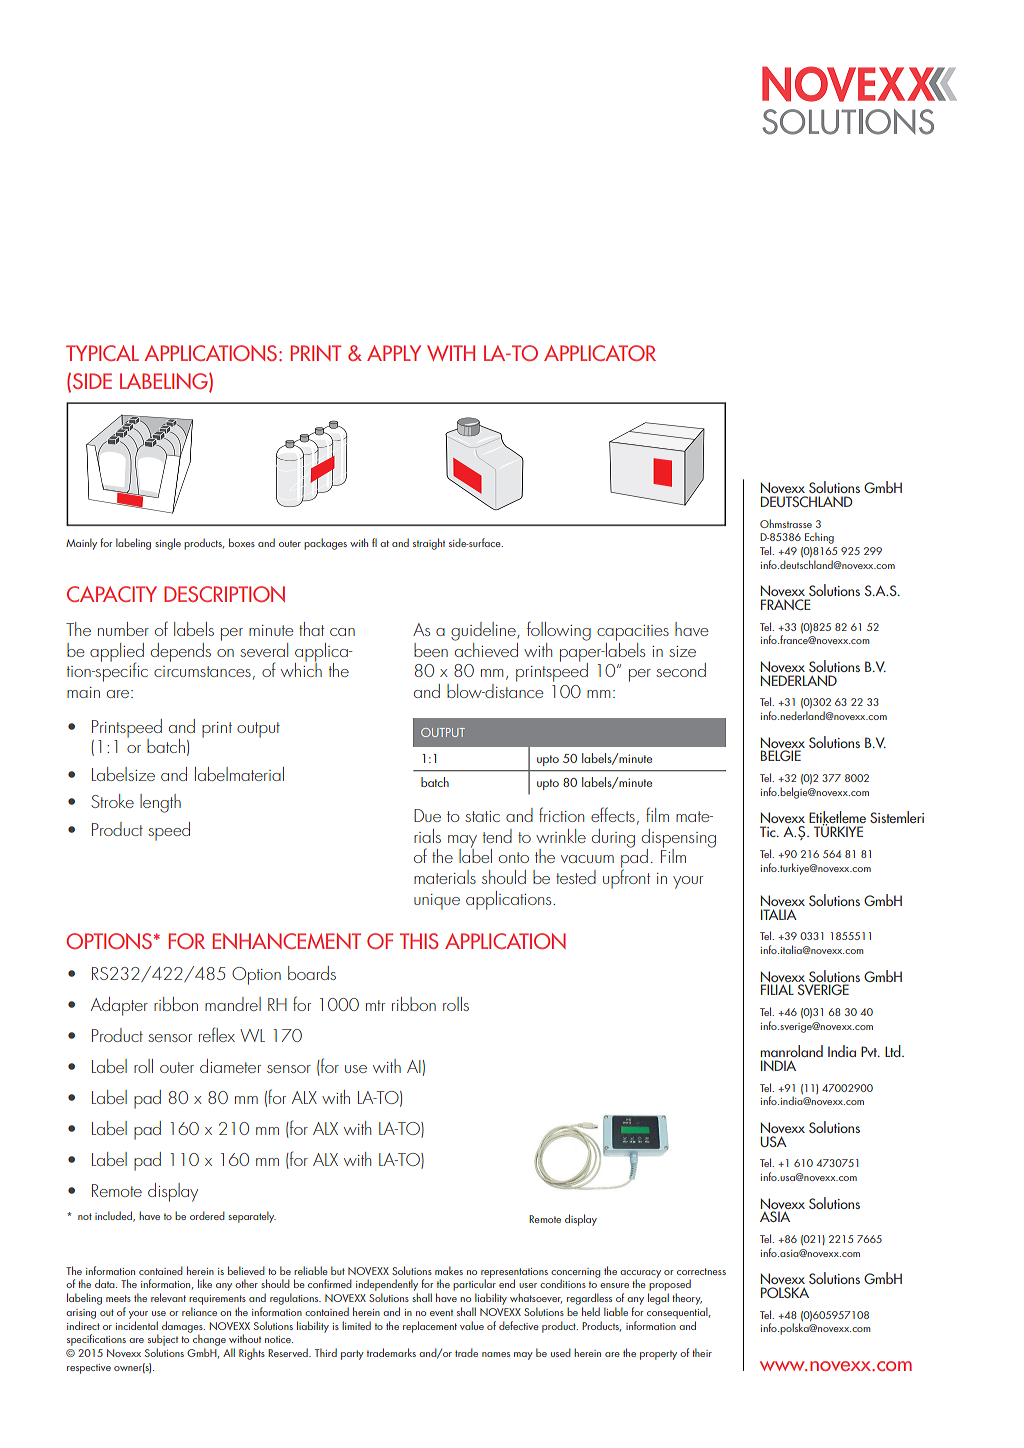  I want to click on diameter, so click(230, 1066).
